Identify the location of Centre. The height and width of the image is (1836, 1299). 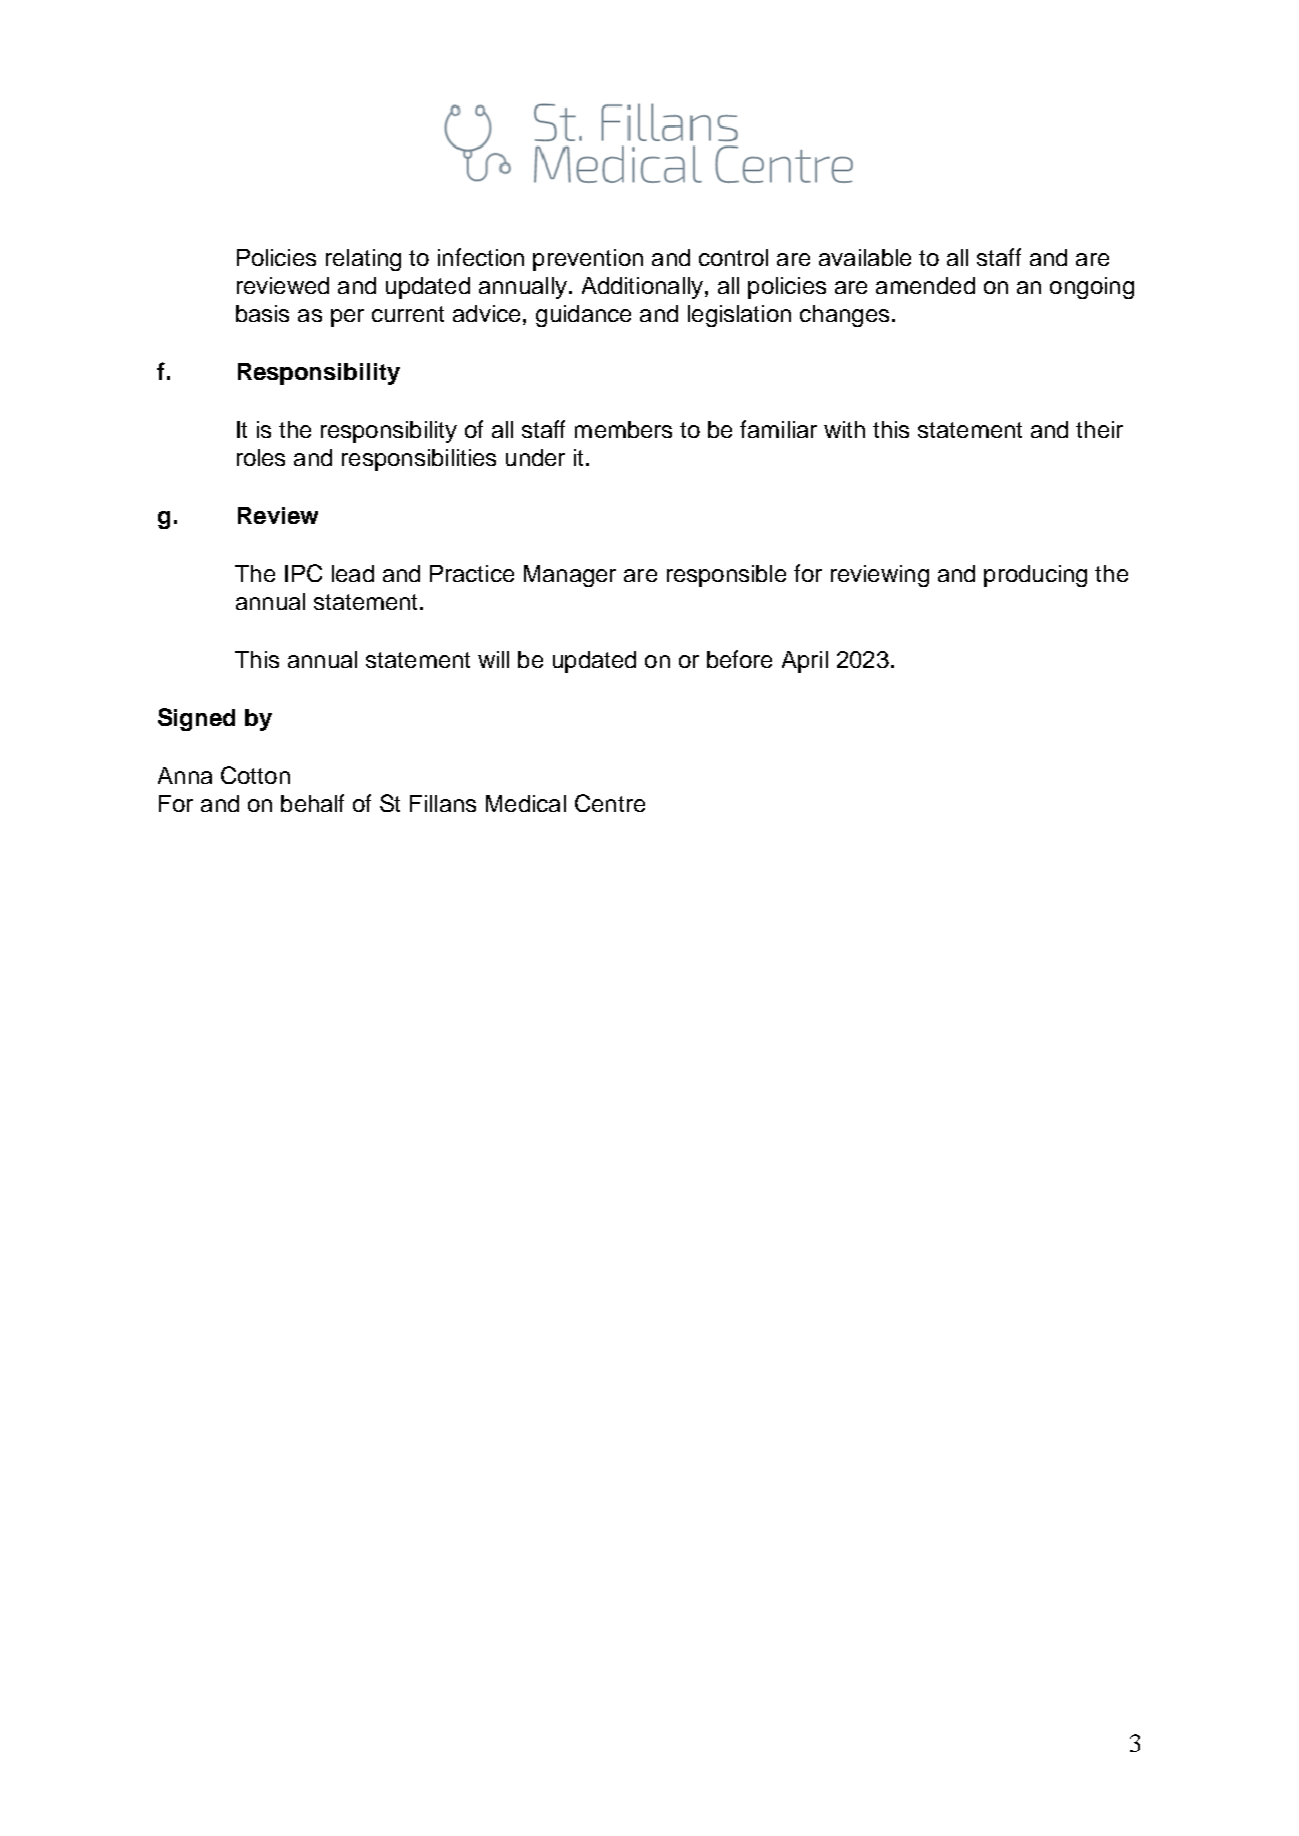
(610, 803).
